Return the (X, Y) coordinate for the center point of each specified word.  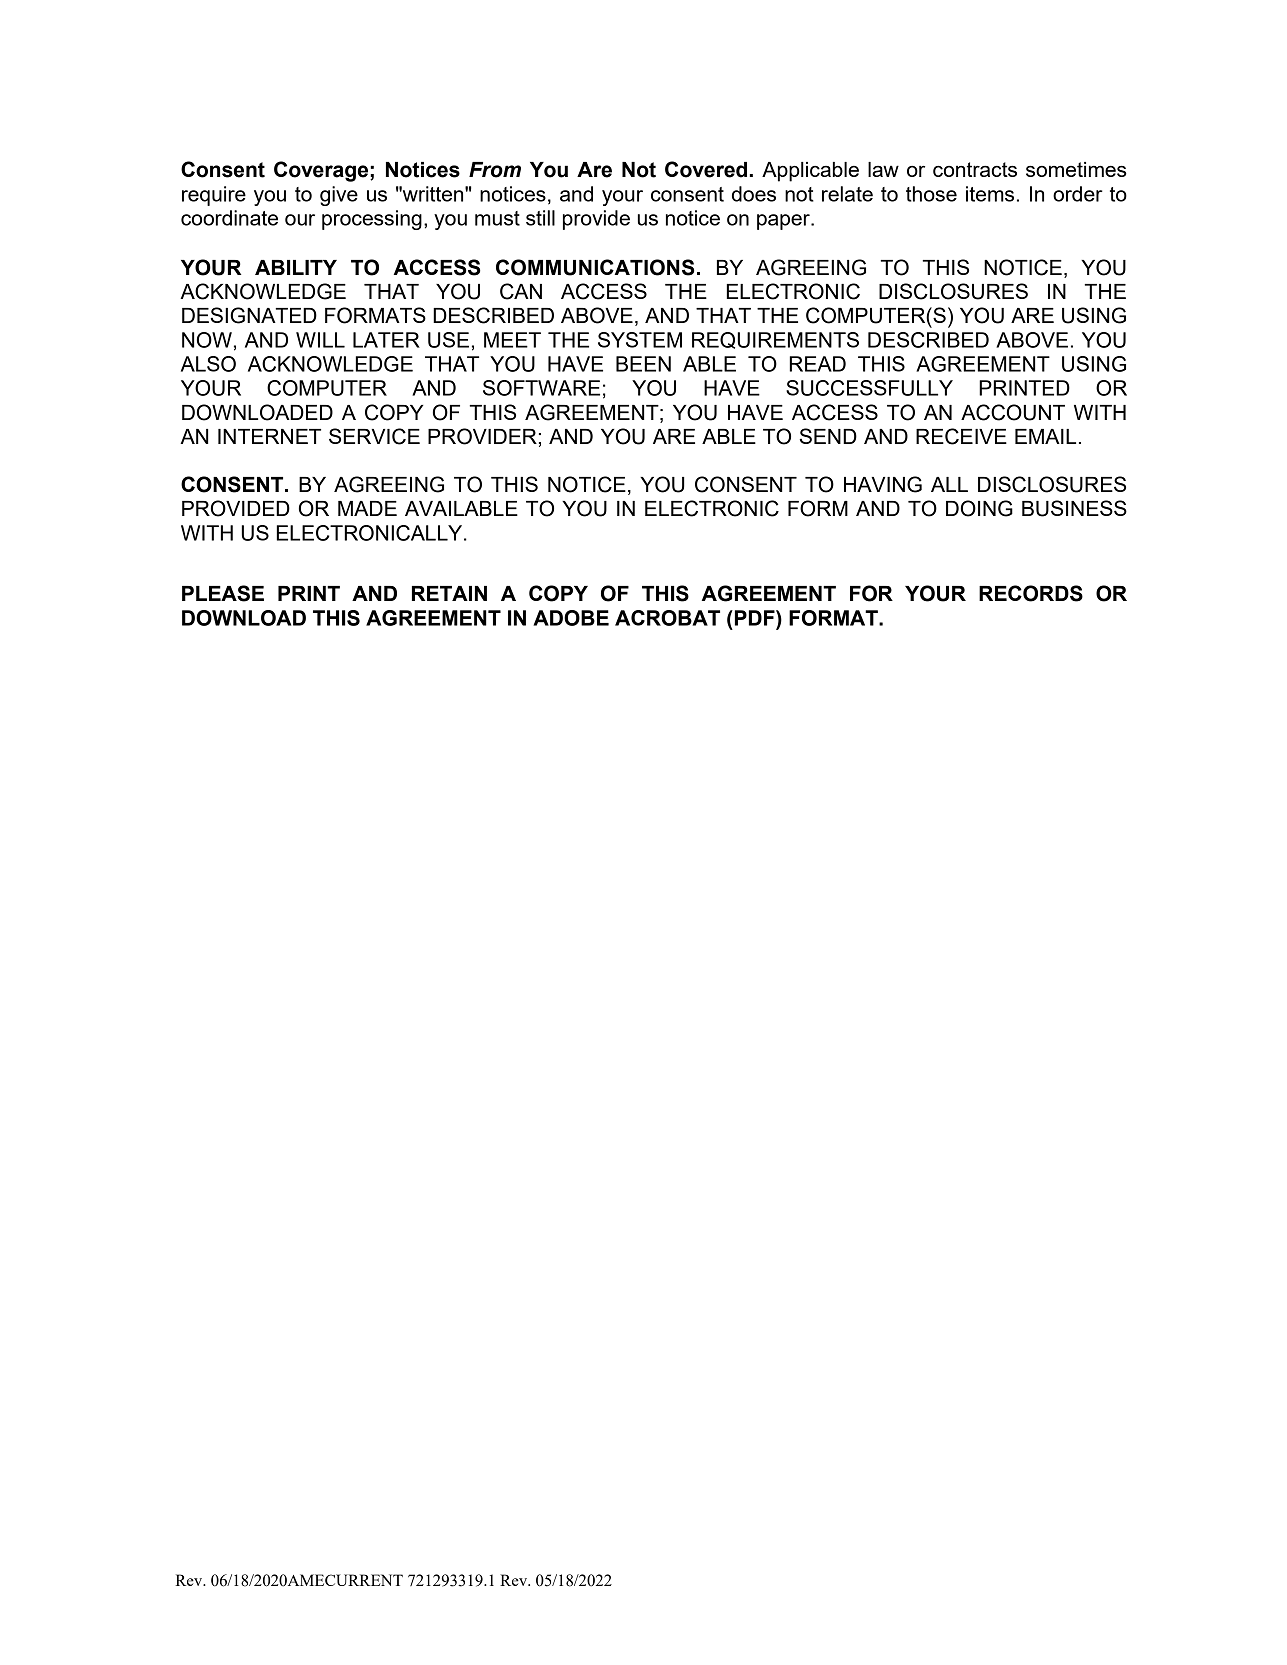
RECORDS (1031, 593)
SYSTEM (640, 340)
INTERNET (269, 436)
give (339, 196)
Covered (706, 169)
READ (817, 364)
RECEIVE (961, 436)
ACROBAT (667, 618)
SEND (828, 436)
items (990, 194)
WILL (320, 340)
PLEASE (223, 593)
